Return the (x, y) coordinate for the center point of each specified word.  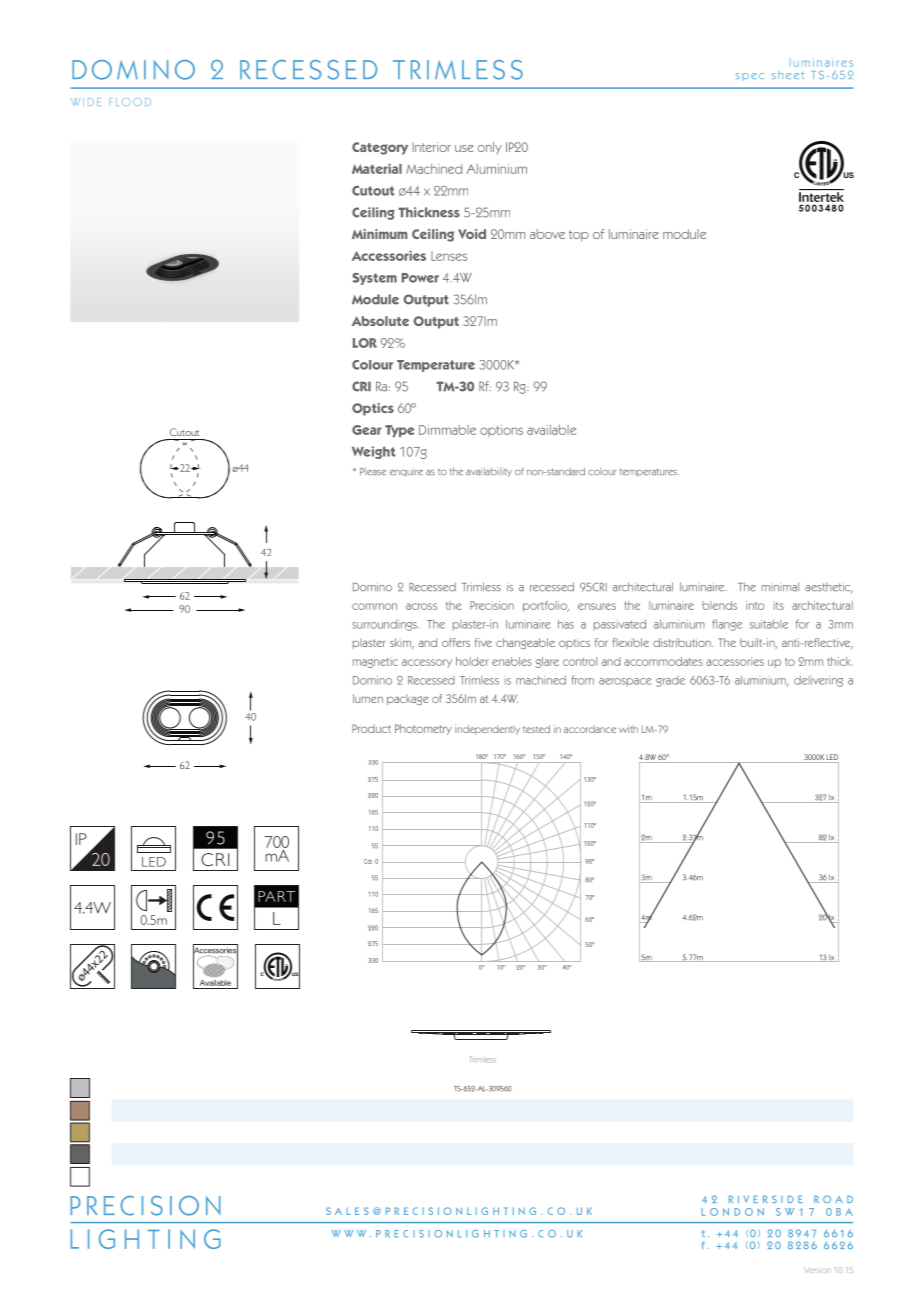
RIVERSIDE (766, 1199)
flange (727, 625)
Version (817, 1270)
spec (750, 77)
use (464, 148)
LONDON (732, 1212)
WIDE (84, 102)
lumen (368, 698)
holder (472, 661)
